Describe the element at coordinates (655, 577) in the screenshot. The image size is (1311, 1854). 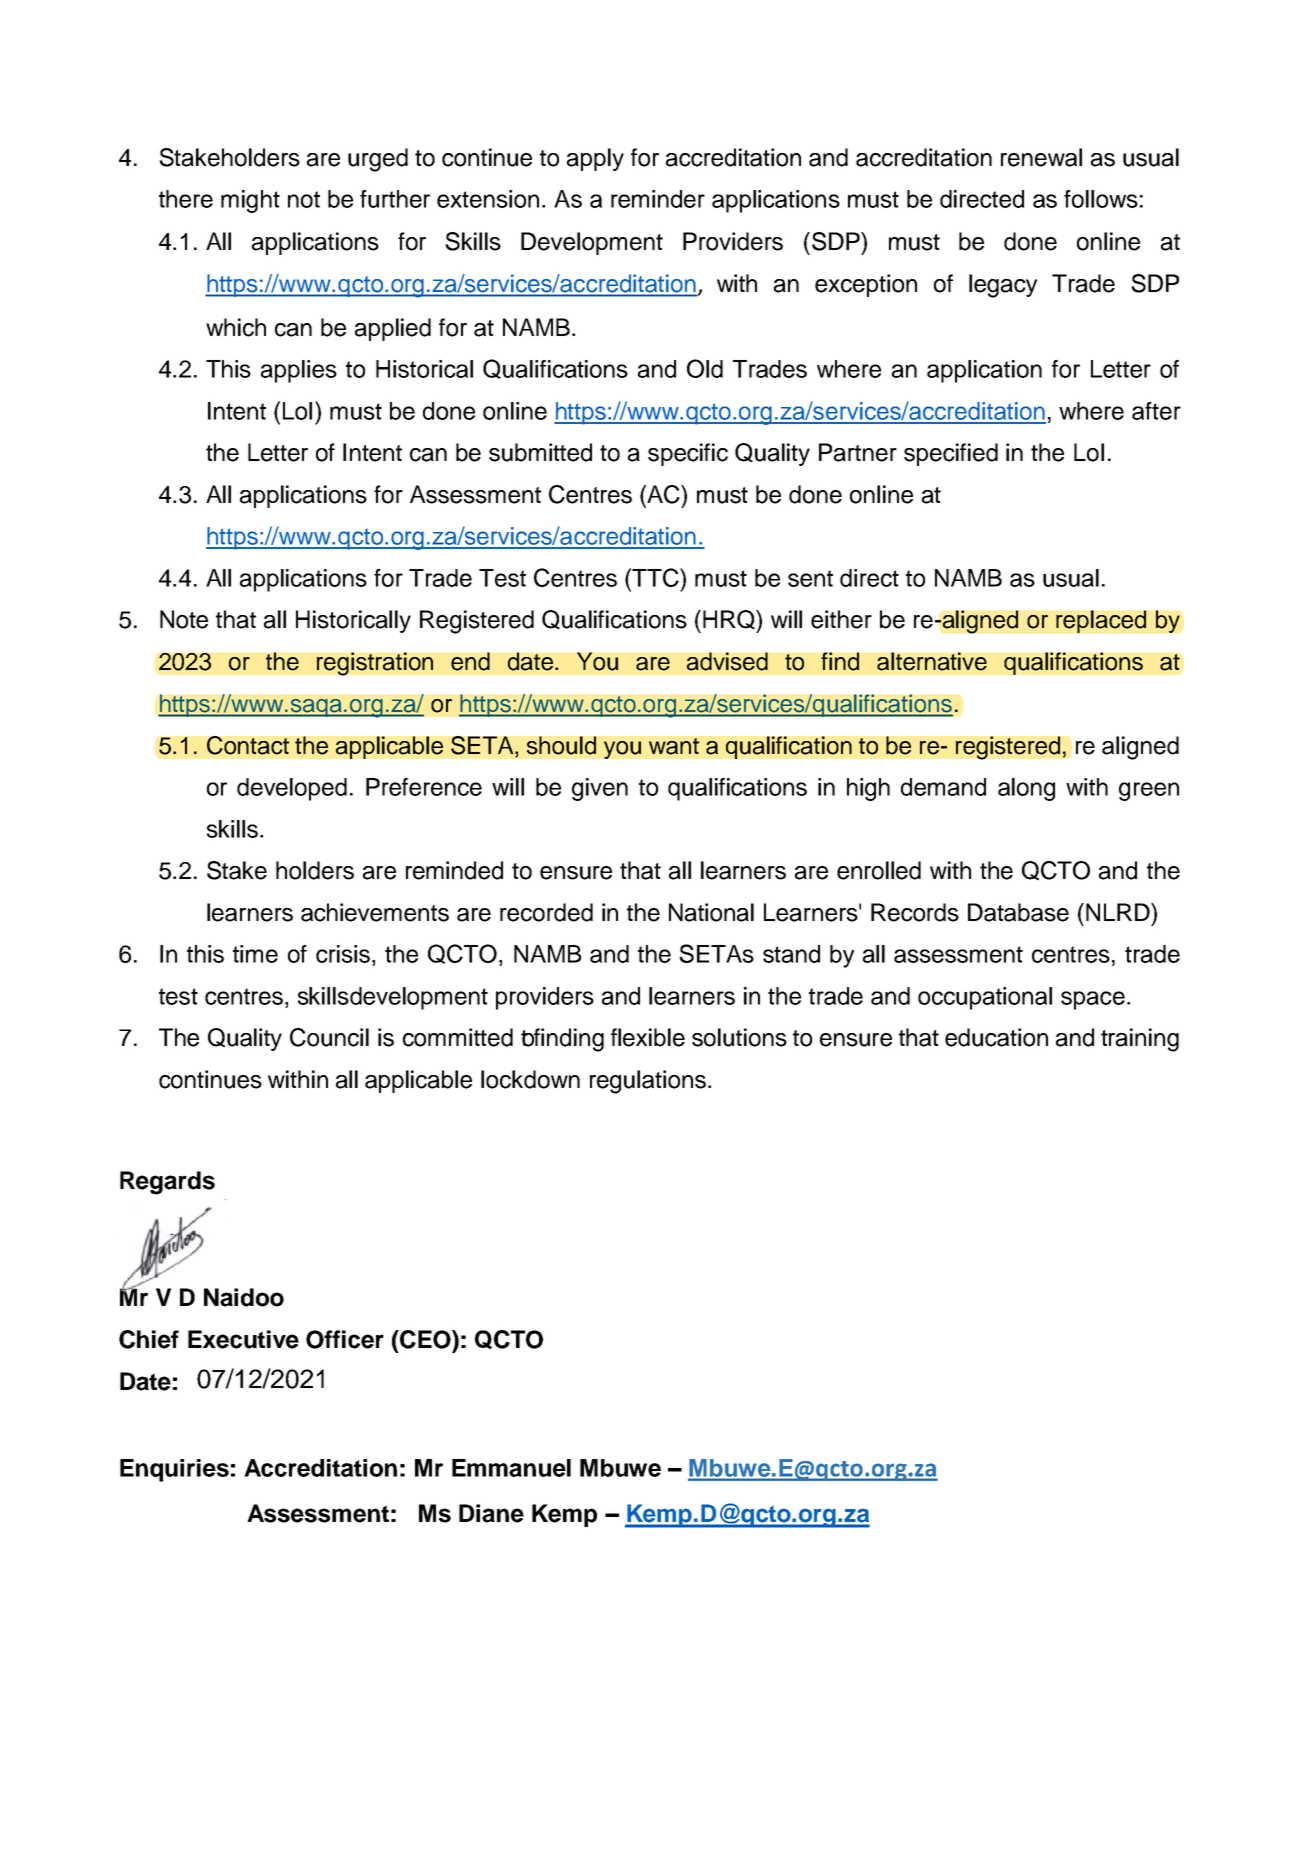
I see `TTC` at that location.
